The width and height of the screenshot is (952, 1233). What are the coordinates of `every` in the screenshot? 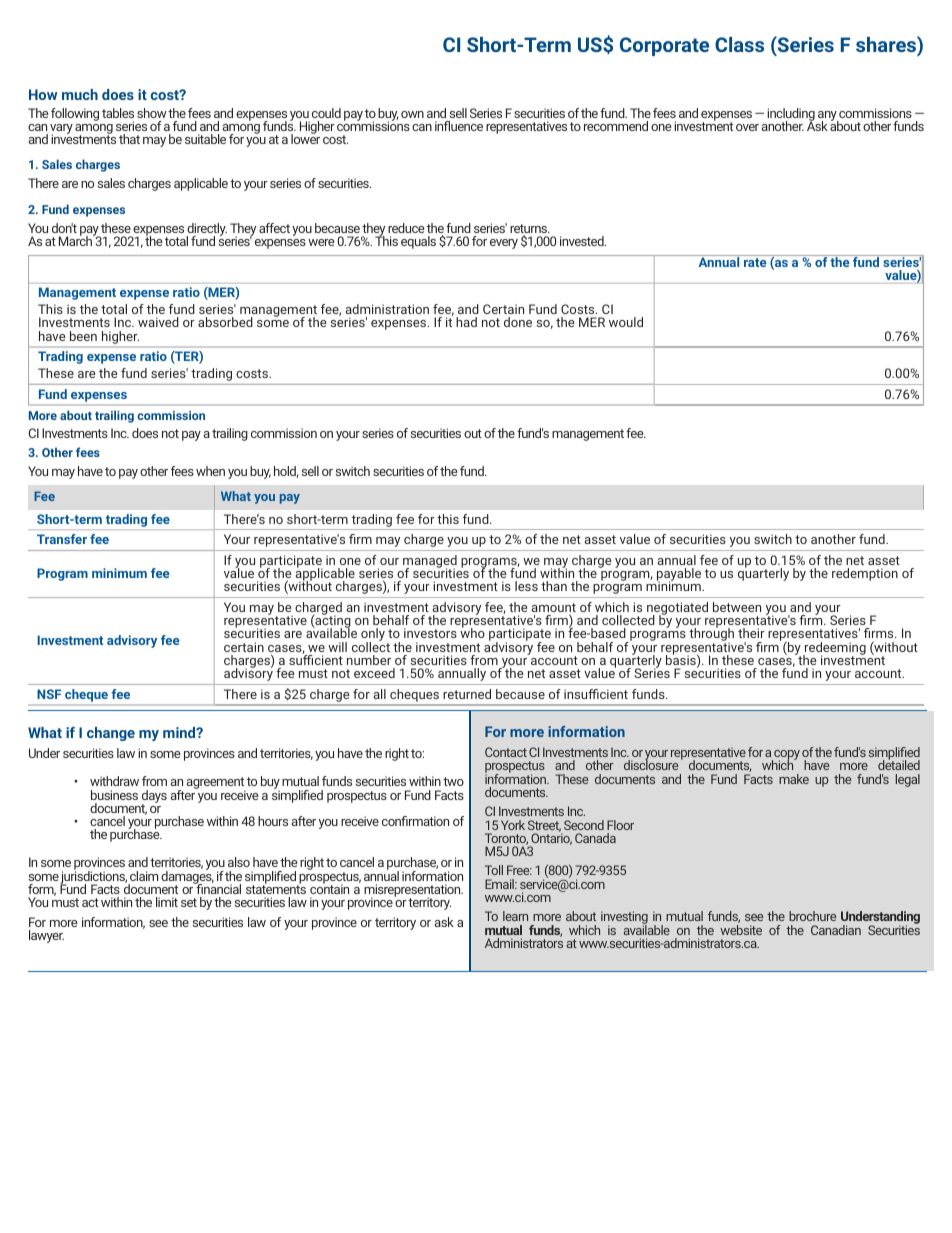 It's located at (504, 244).
